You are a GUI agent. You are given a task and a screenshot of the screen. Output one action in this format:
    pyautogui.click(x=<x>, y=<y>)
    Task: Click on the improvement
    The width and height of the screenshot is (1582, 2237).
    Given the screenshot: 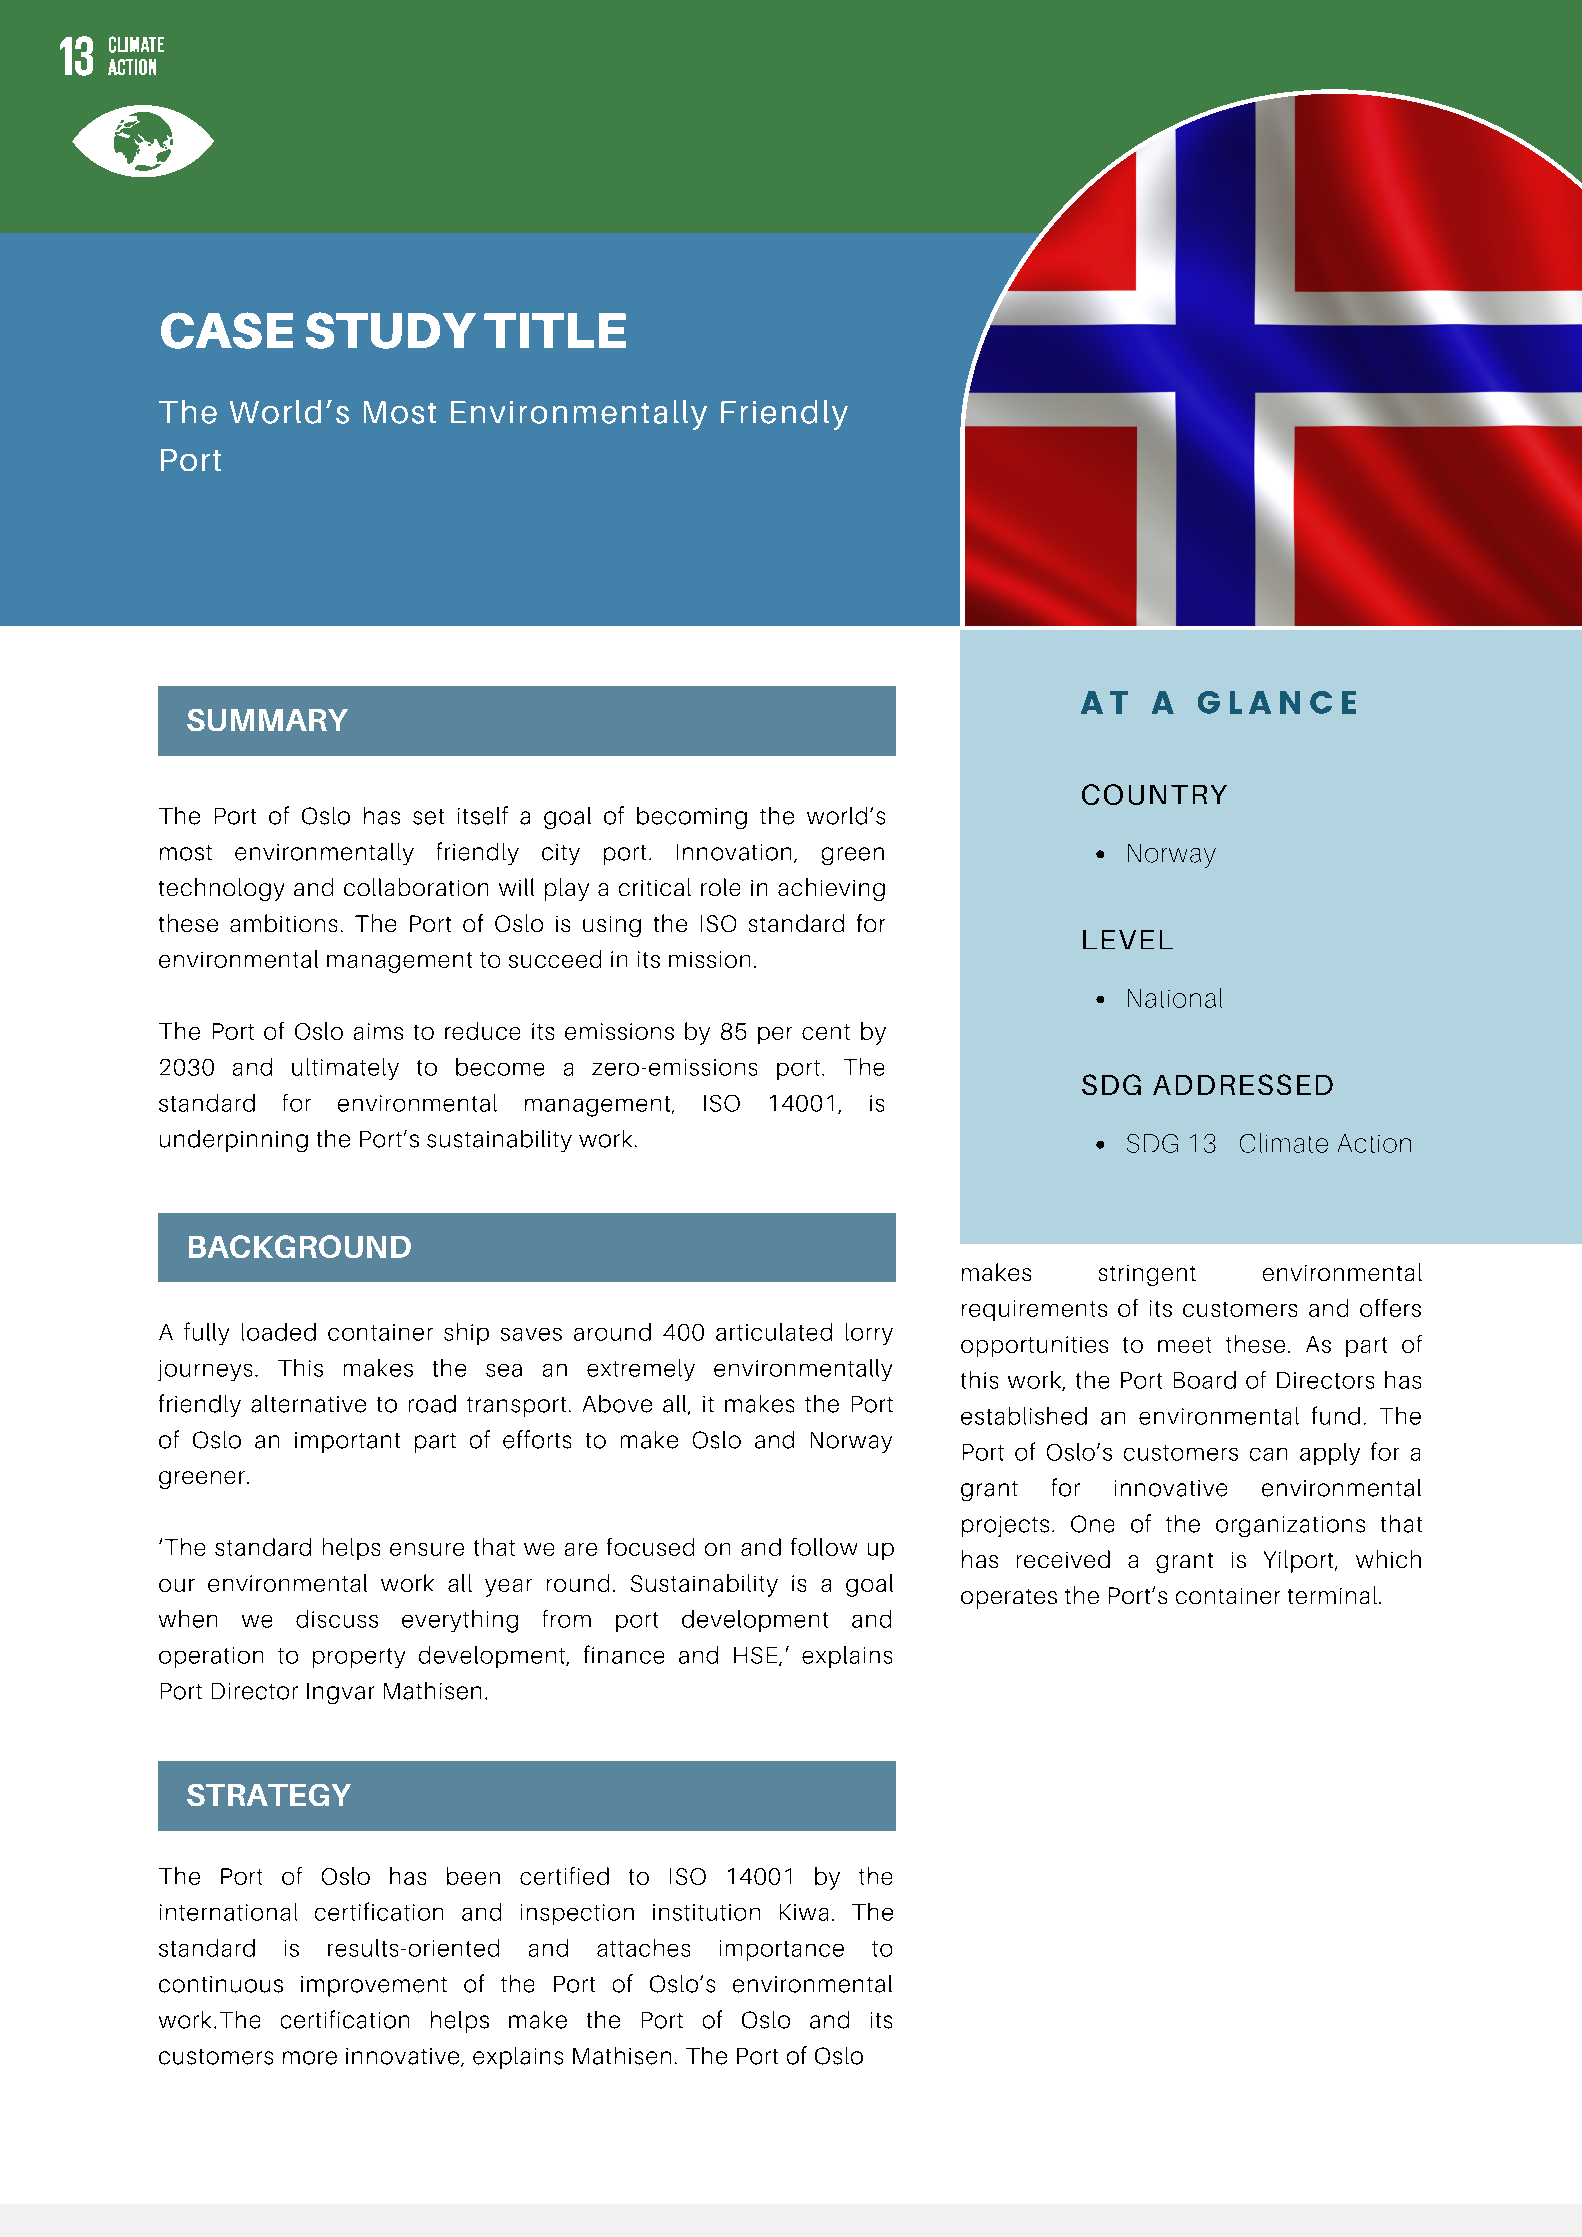 What is the action you would take?
    pyautogui.click(x=374, y=1986)
